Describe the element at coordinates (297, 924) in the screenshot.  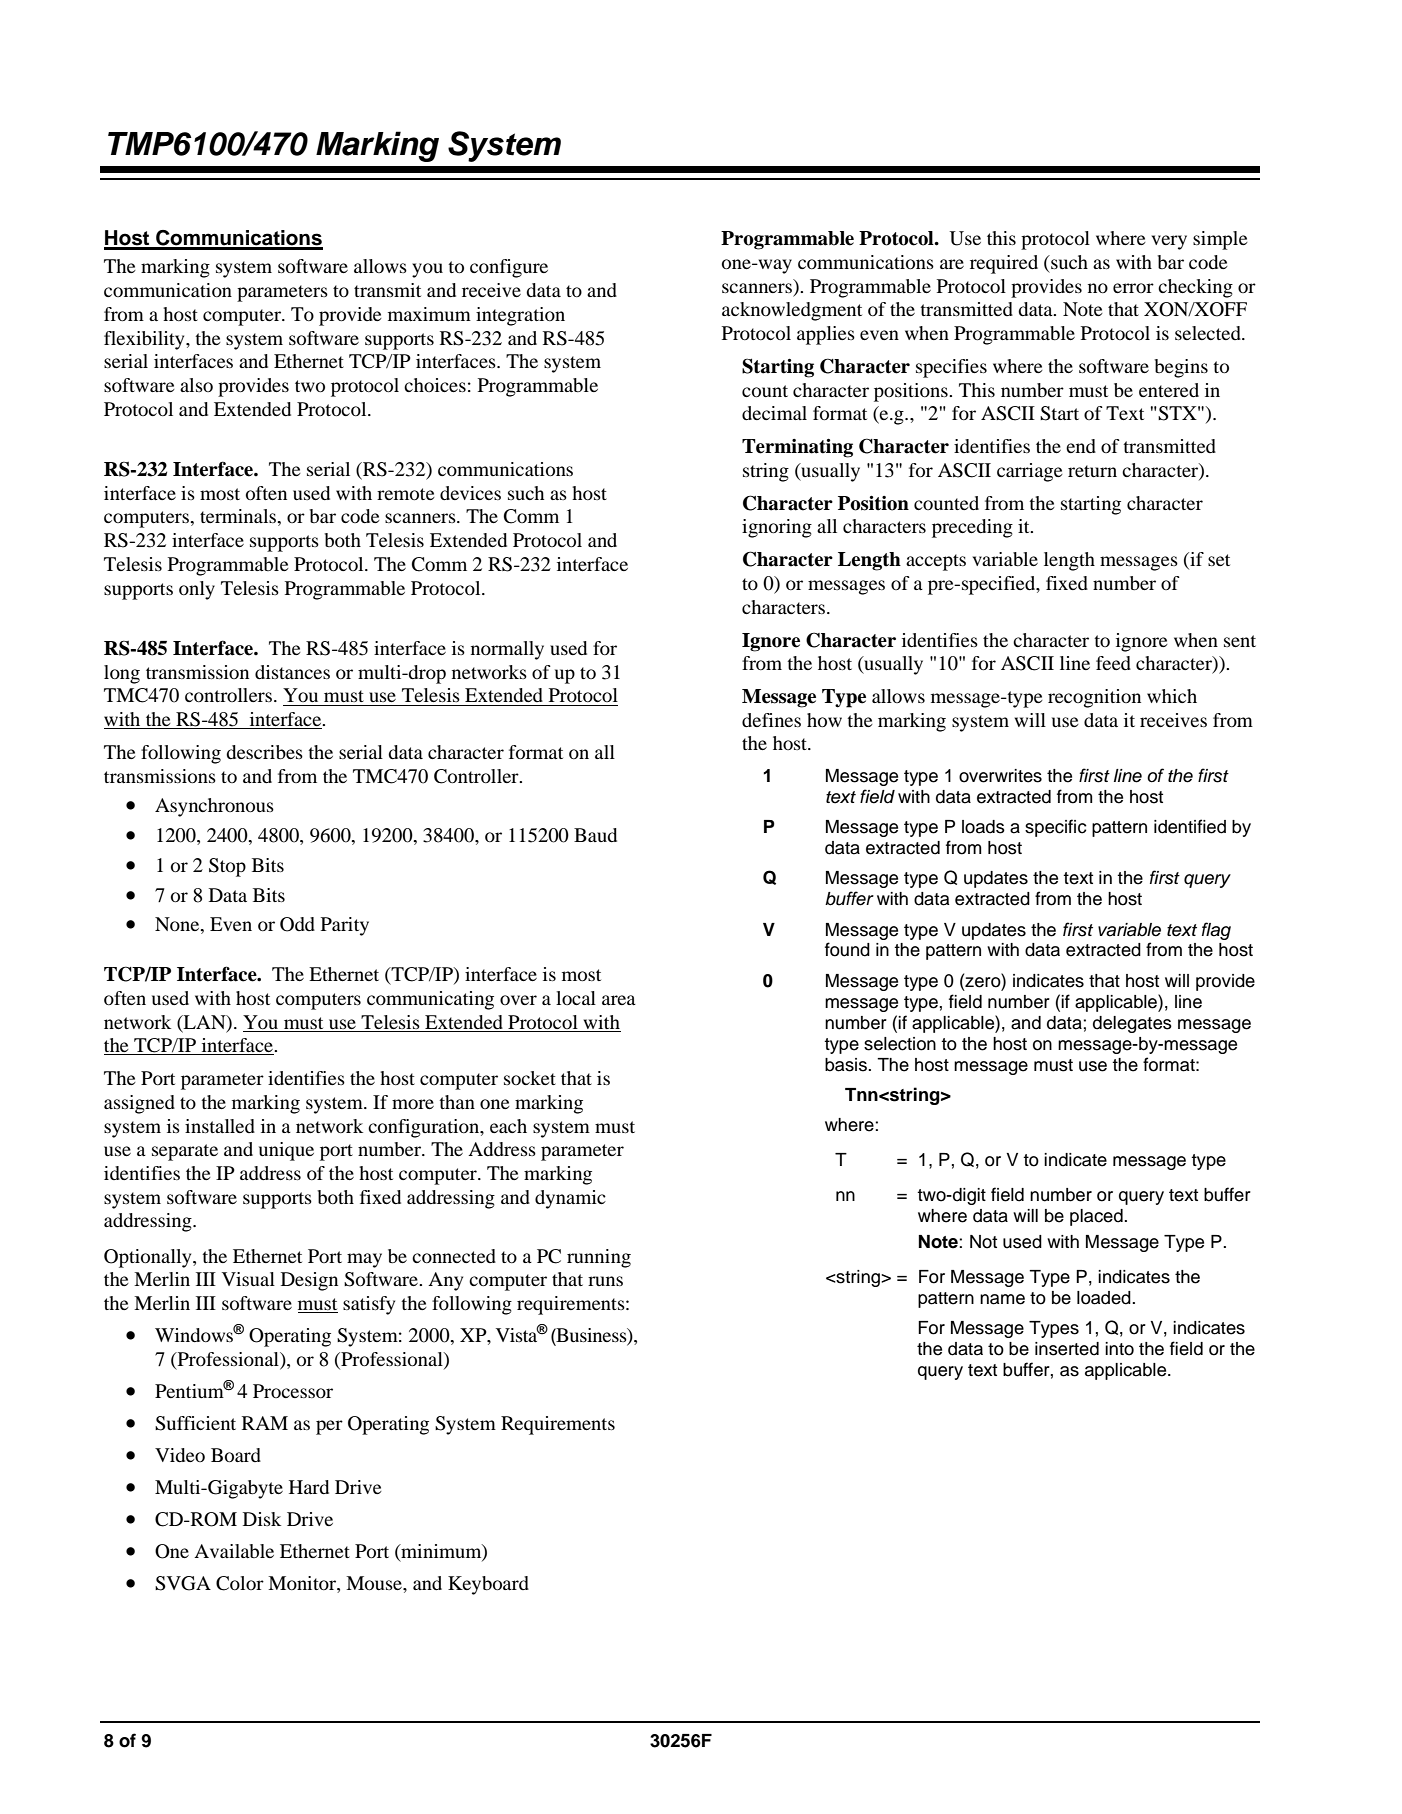
I see `Odd` at that location.
